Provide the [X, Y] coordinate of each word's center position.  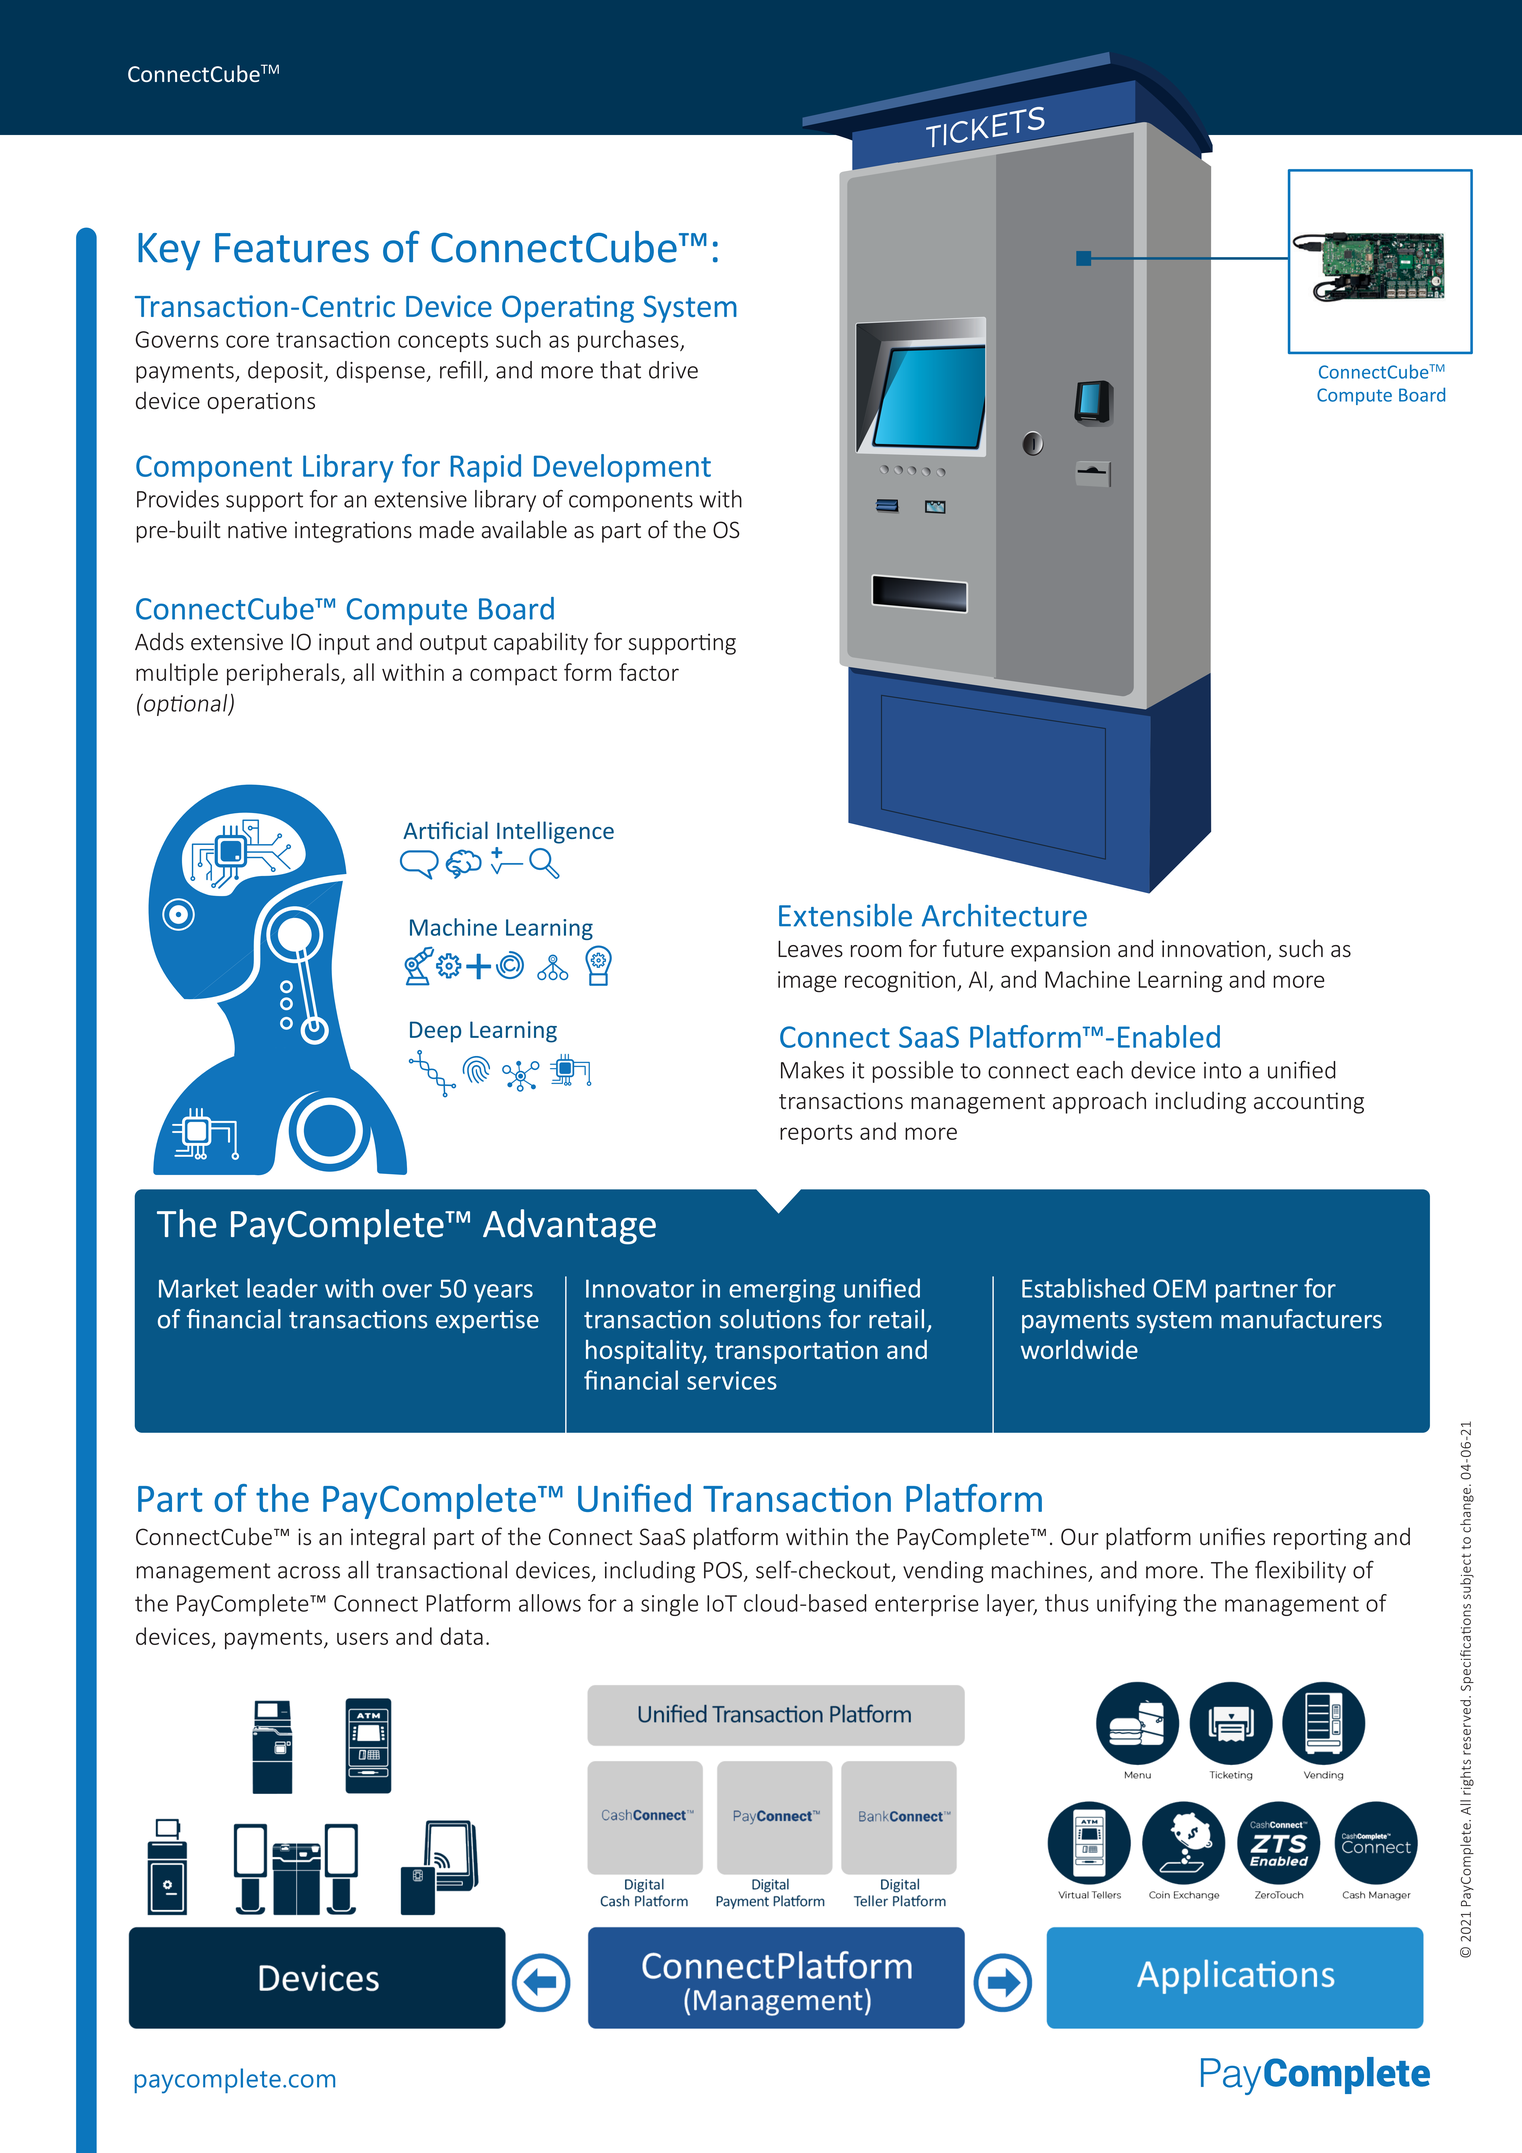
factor [649, 672]
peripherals [284, 674]
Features [292, 248]
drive [673, 370]
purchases [629, 341]
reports [816, 1134]
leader [282, 1288]
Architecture [1004, 915]
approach [1099, 1102]
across [309, 1572]
